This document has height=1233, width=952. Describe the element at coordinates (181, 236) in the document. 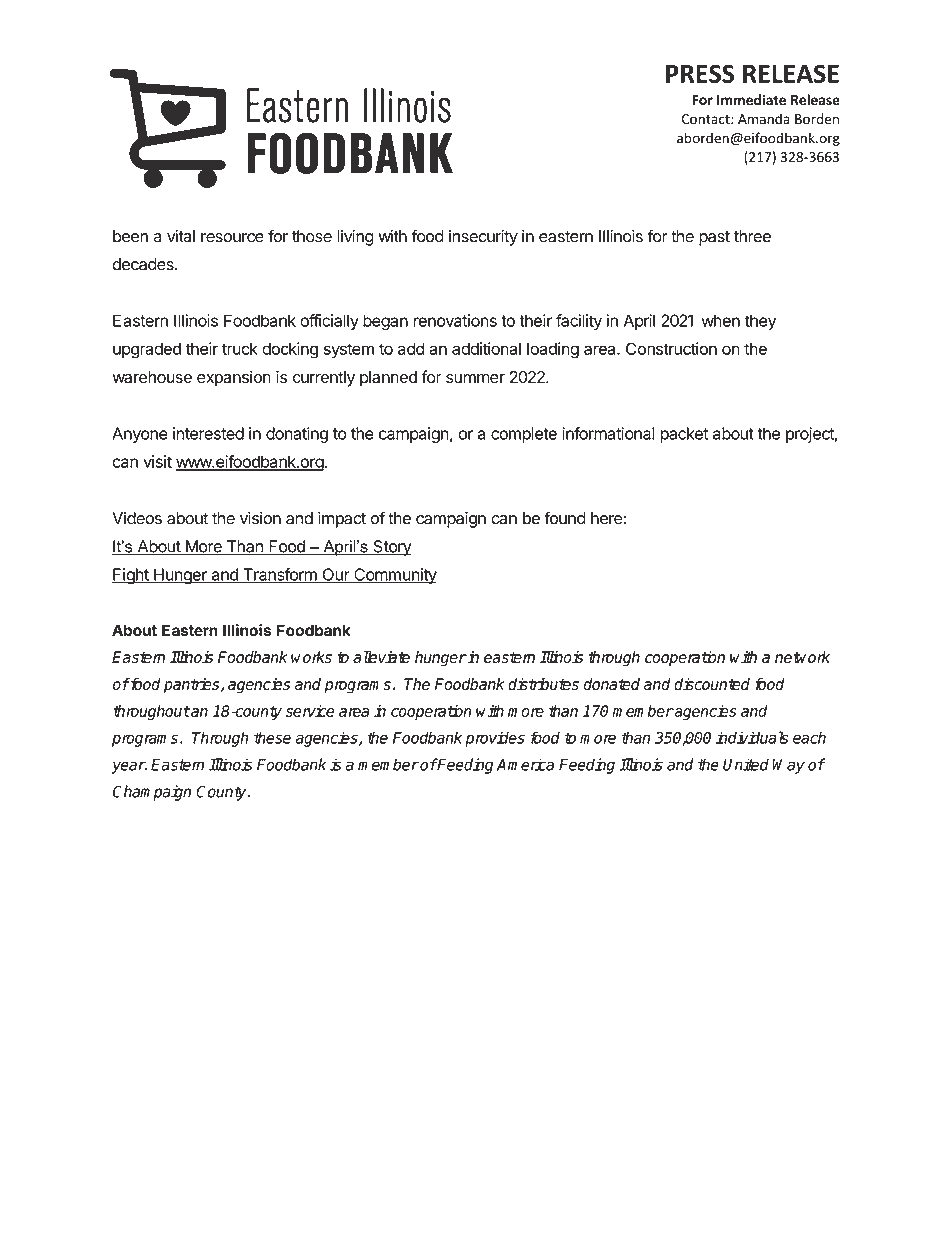

I see `vital` at that location.
